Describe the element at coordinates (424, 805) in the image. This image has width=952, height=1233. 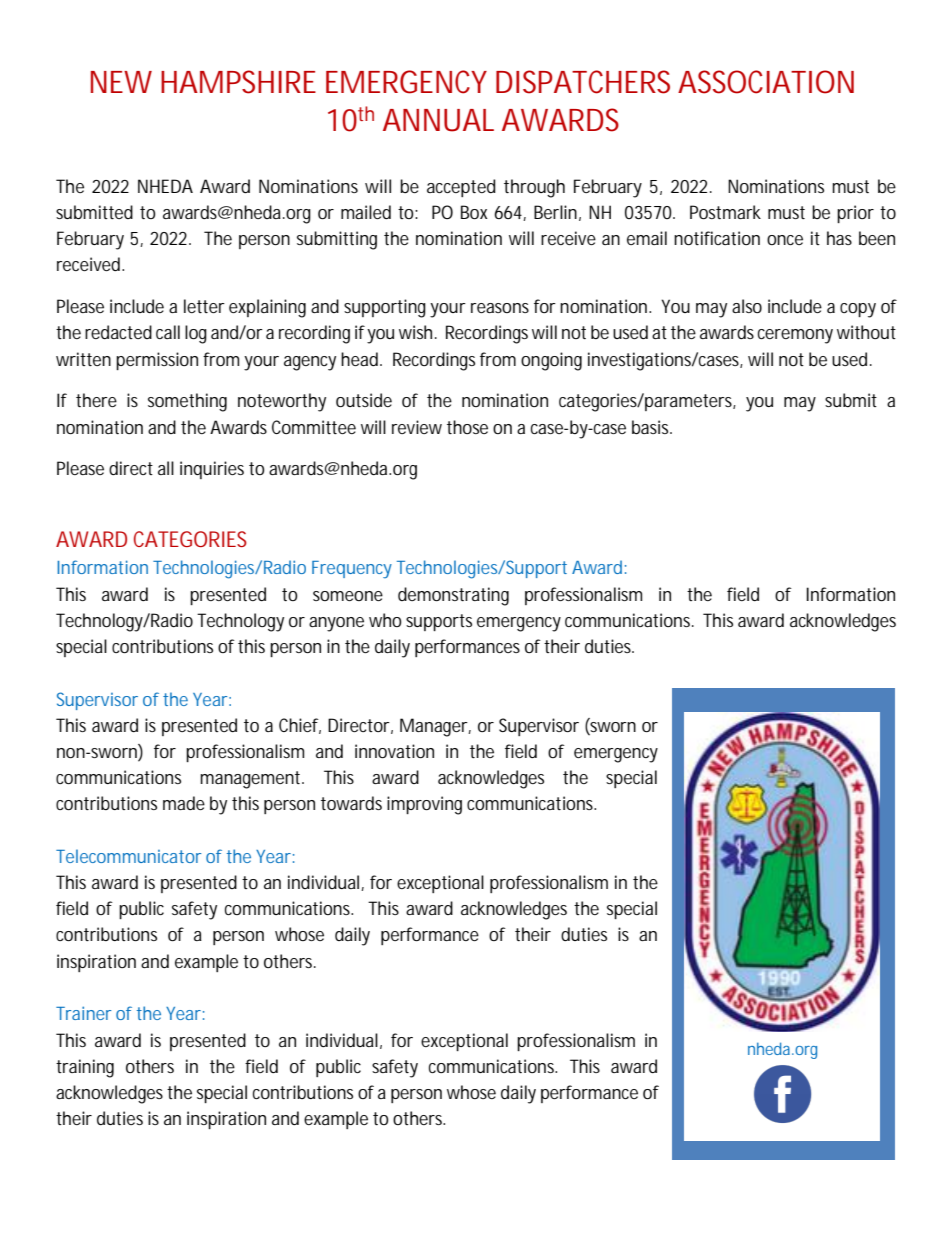
I see `improving` at that location.
